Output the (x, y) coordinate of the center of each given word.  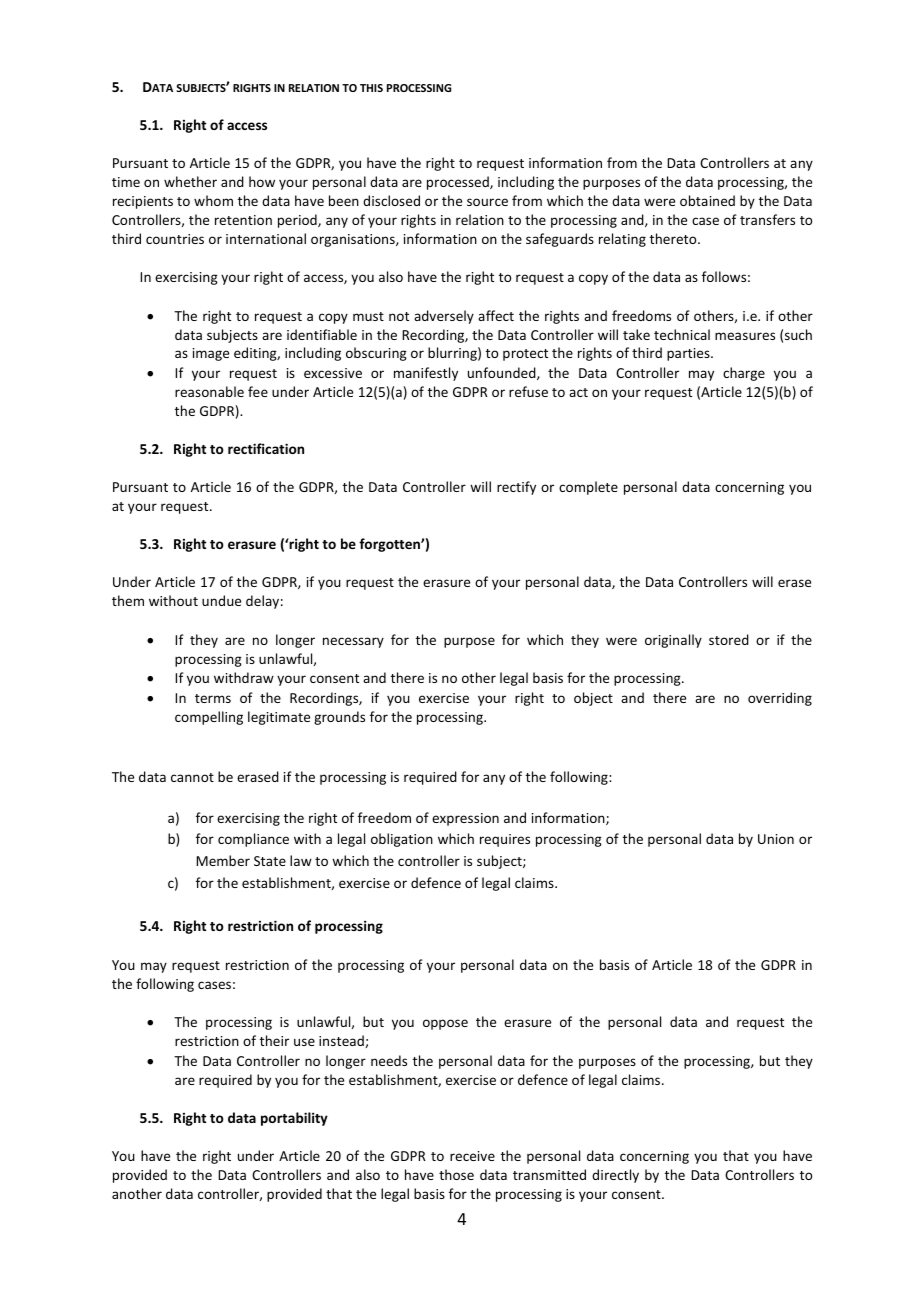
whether (190, 181)
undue (221, 600)
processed (459, 183)
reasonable (209, 391)
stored (729, 639)
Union (776, 839)
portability (294, 1119)
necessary (353, 642)
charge (744, 374)
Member (223, 860)
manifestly (426, 374)
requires (505, 840)
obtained (707, 200)
